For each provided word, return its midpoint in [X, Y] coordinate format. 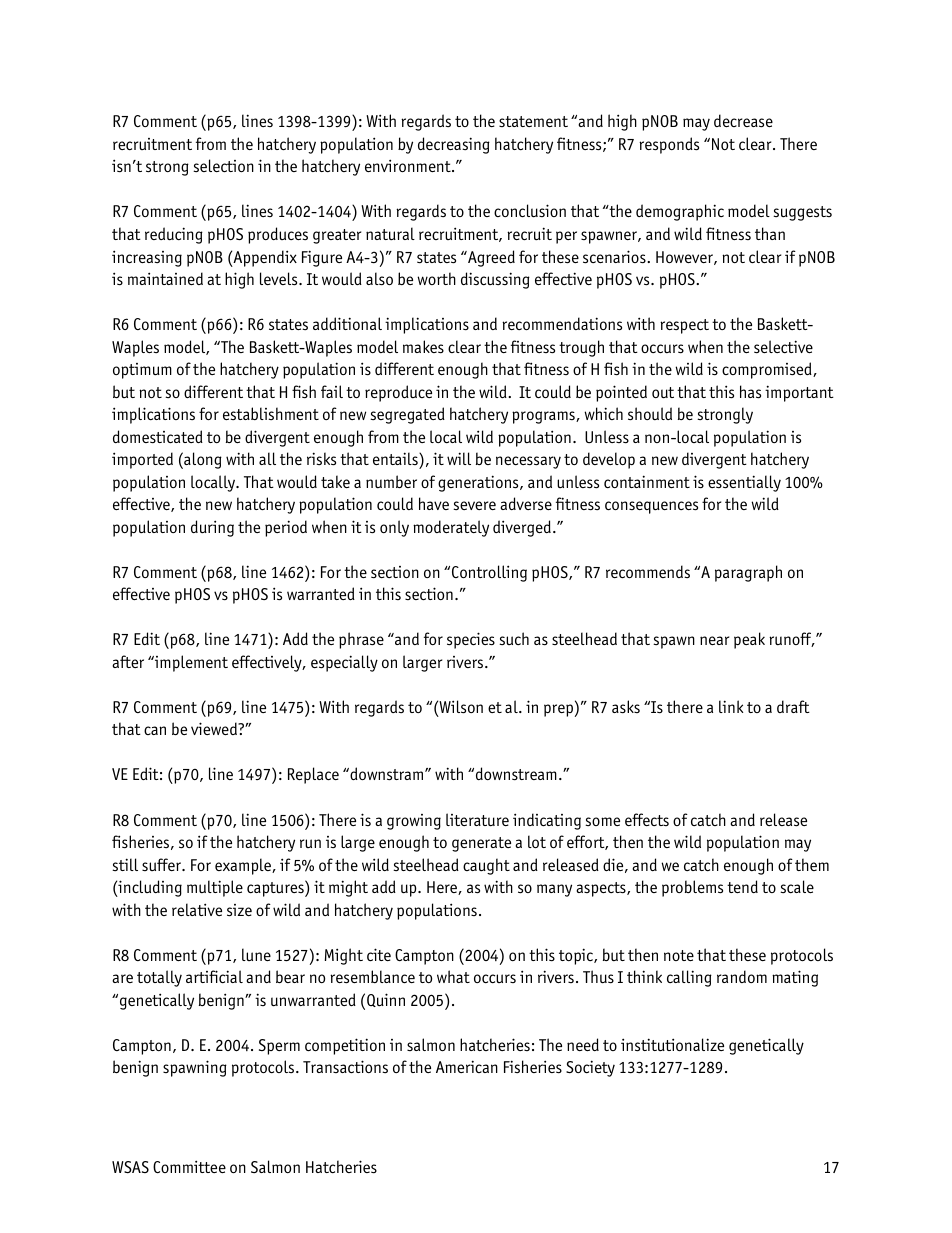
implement [190, 663]
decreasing [454, 145]
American [467, 1066]
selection [223, 165]
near [714, 640]
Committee [189, 1166]
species [471, 640]
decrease [743, 121]
